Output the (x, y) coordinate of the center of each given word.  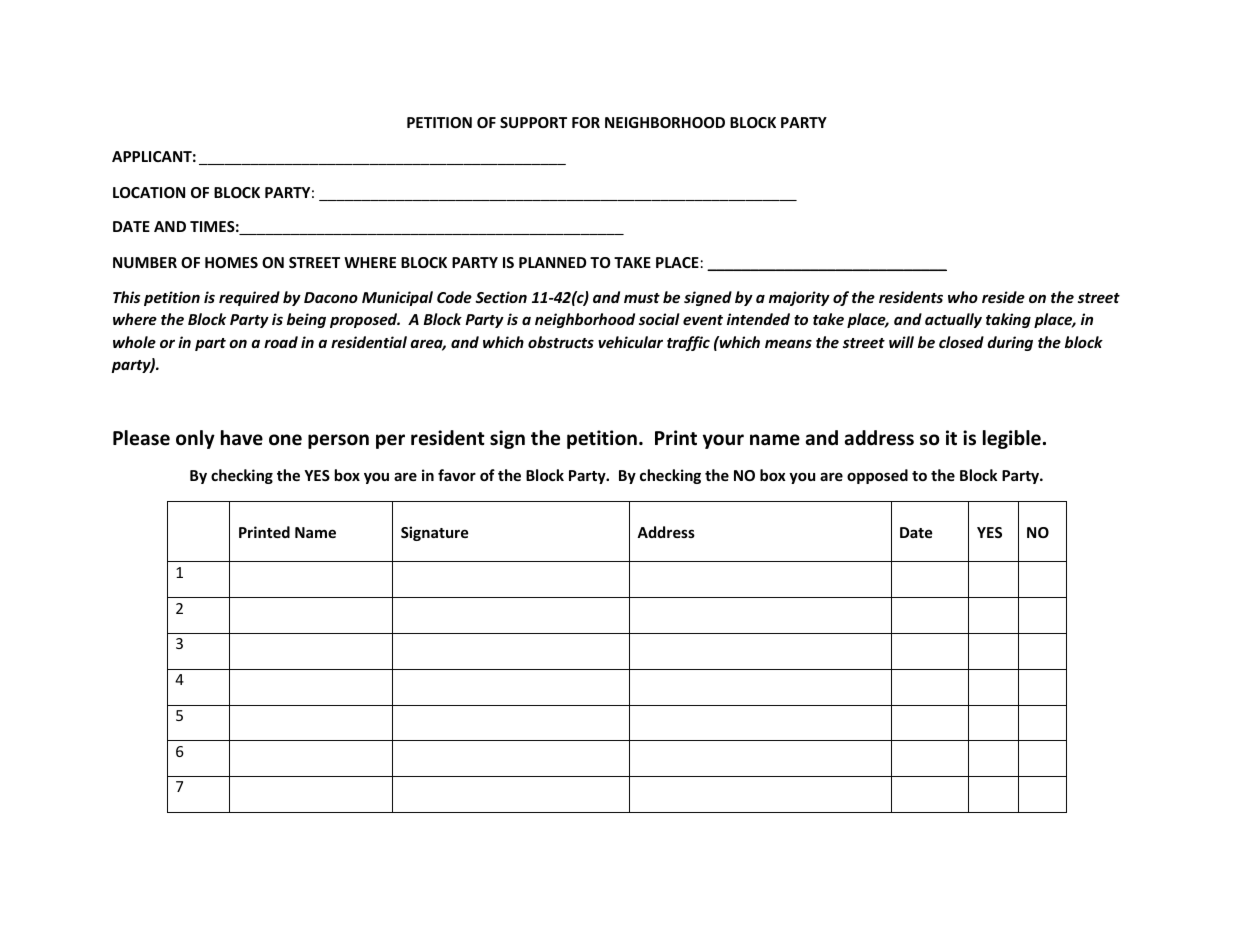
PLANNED (552, 262)
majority (799, 298)
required (249, 298)
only (195, 439)
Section (501, 297)
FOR (586, 122)
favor (457, 475)
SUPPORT (533, 122)
